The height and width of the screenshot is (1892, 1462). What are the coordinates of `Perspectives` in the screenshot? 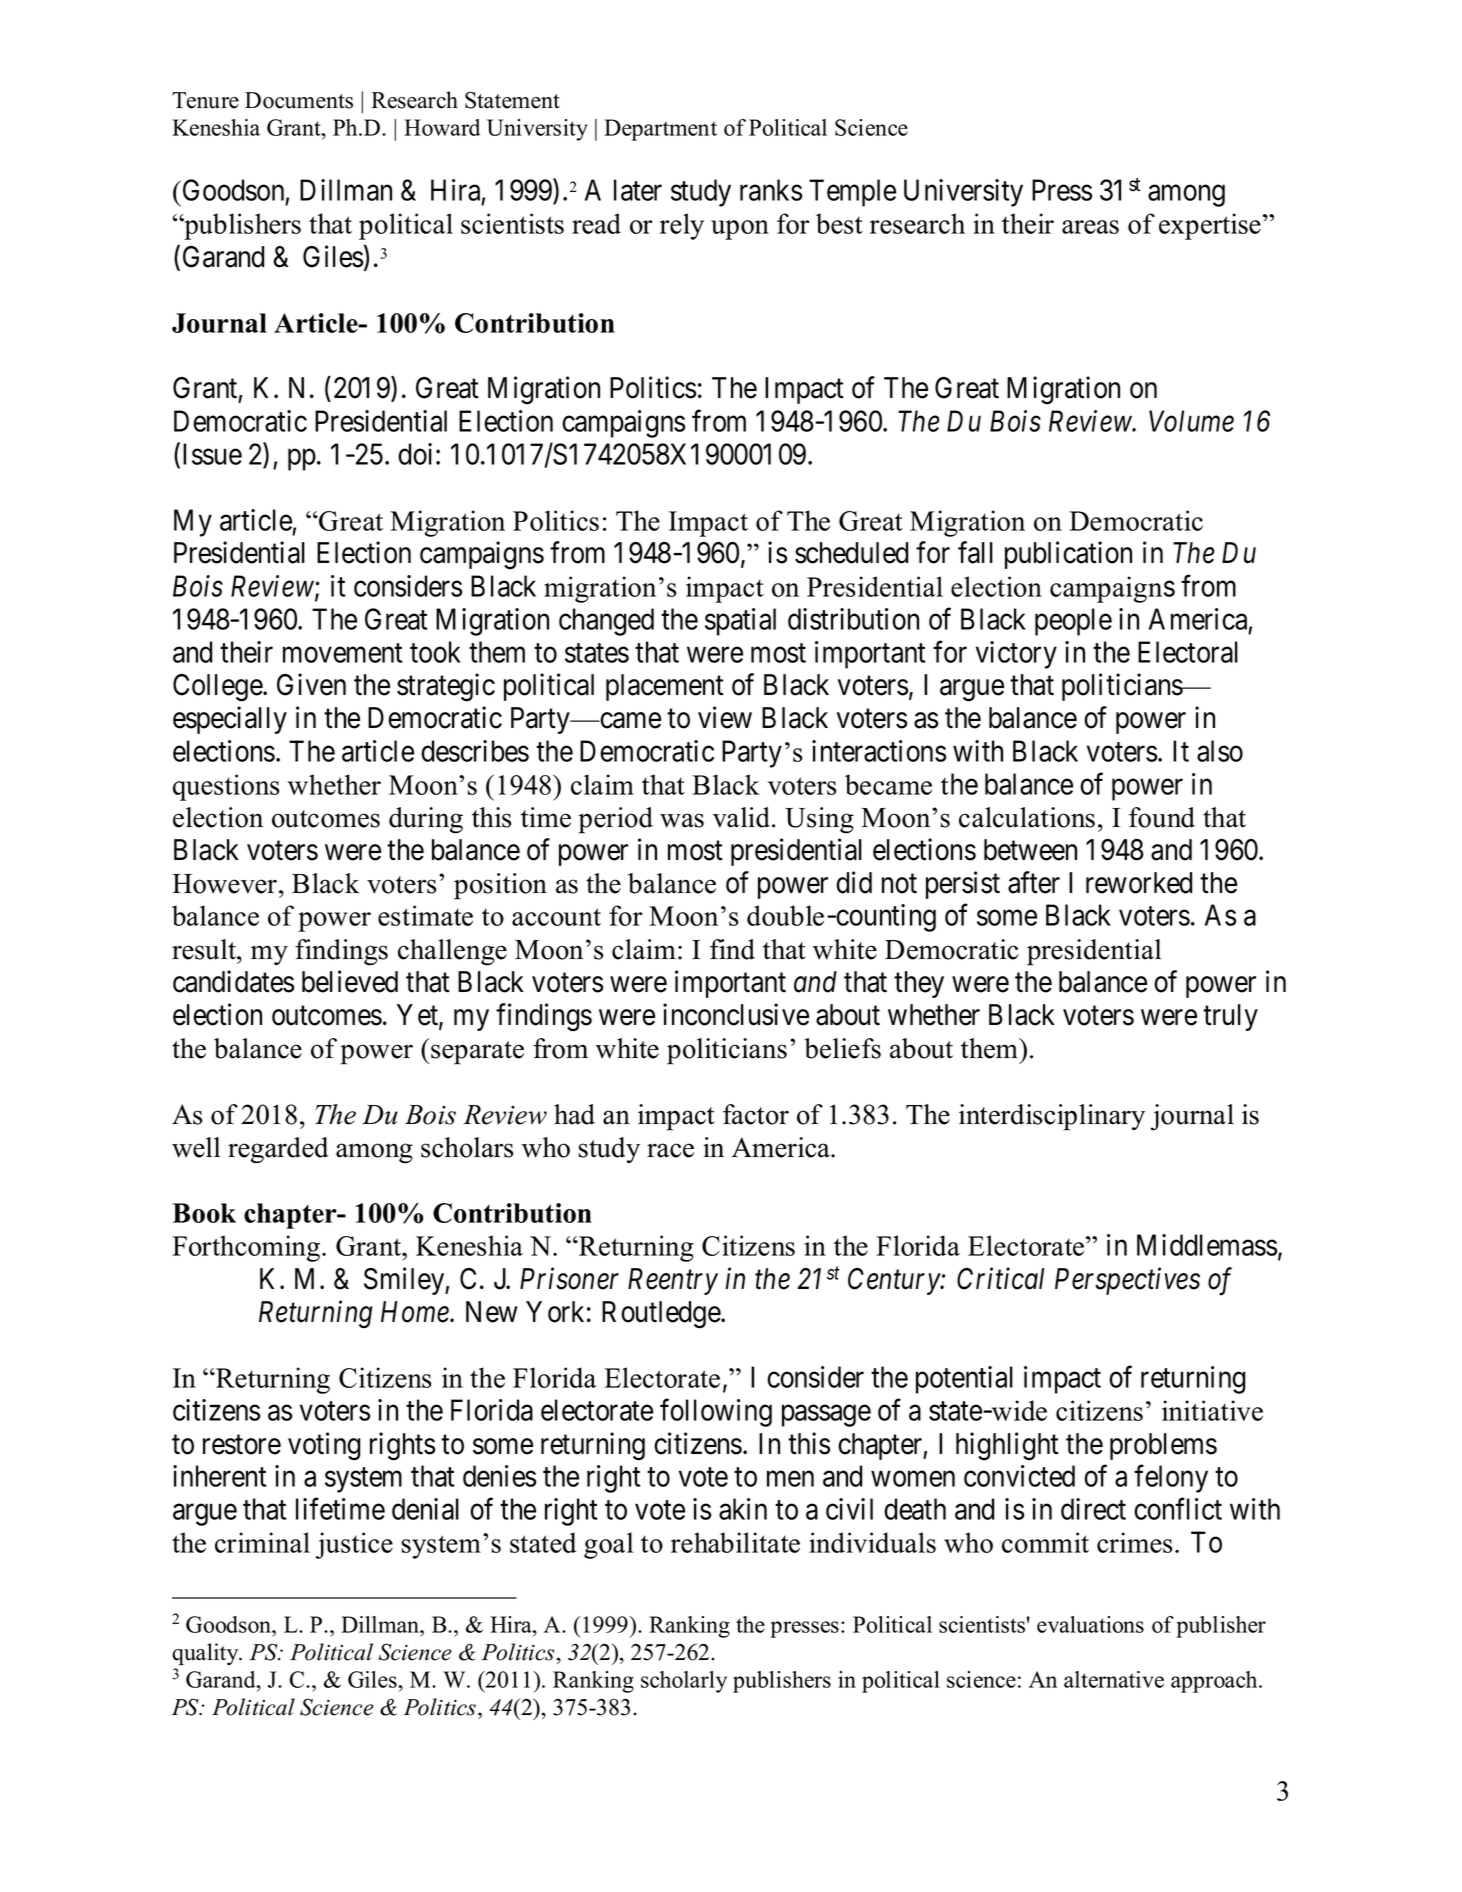 It's located at (1127, 1281).
